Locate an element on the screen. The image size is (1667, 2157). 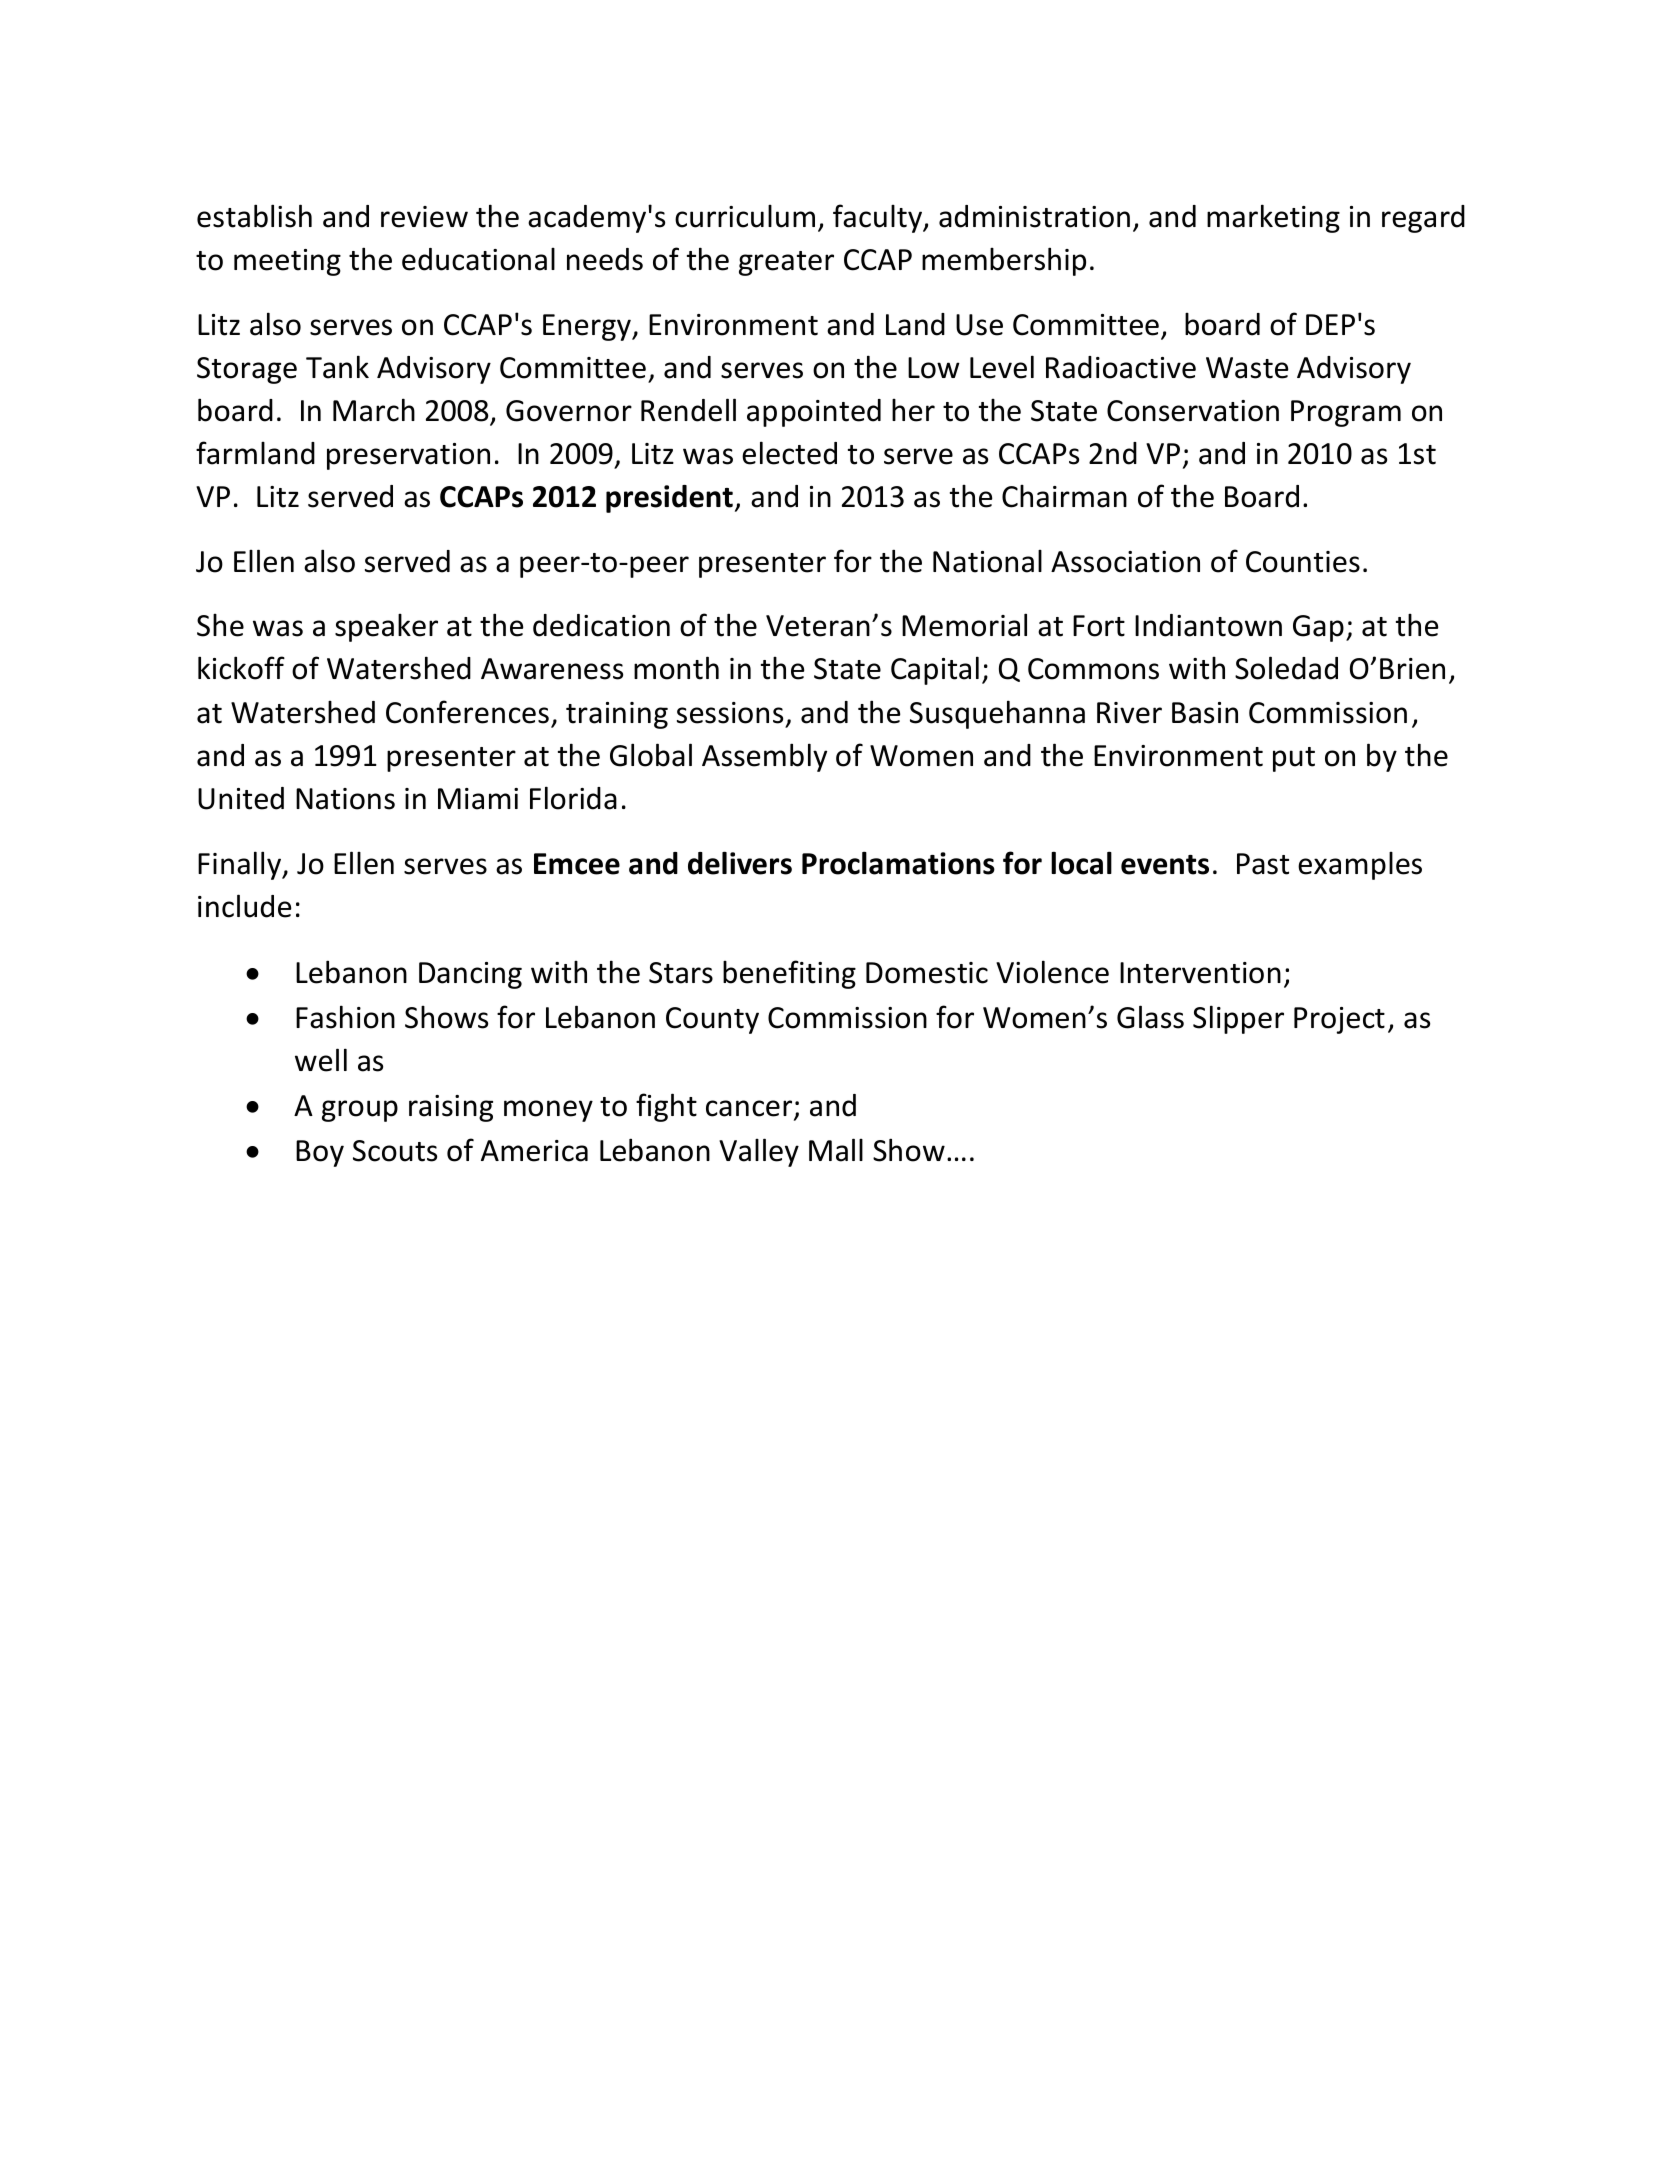
review is located at coordinates (424, 217).
